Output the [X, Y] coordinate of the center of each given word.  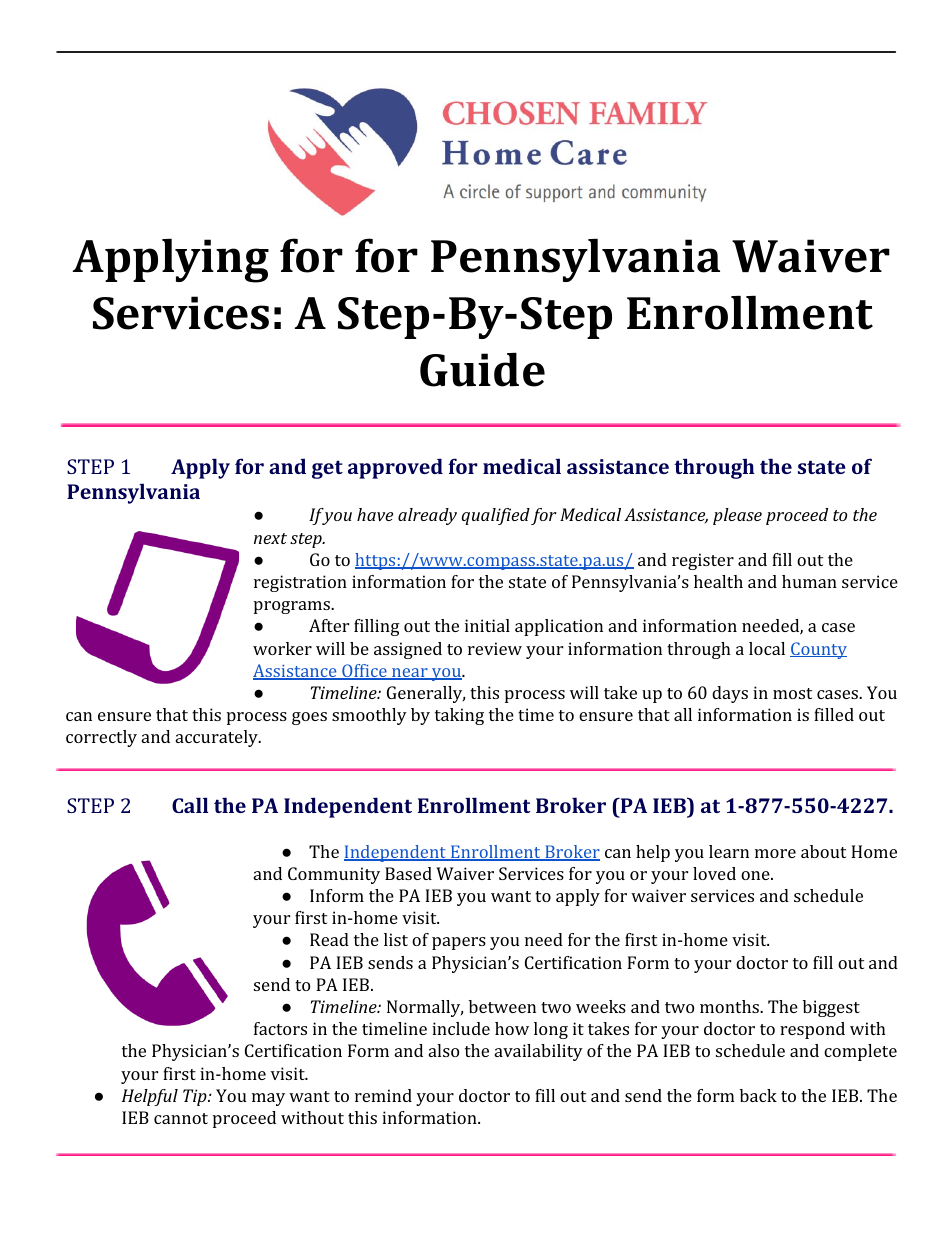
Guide [482, 370]
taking [459, 716]
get [327, 469]
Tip [196, 1097]
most [792, 693]
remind [383, 1095]
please [737, 516]
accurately [218, 738]
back [758, 1095]
